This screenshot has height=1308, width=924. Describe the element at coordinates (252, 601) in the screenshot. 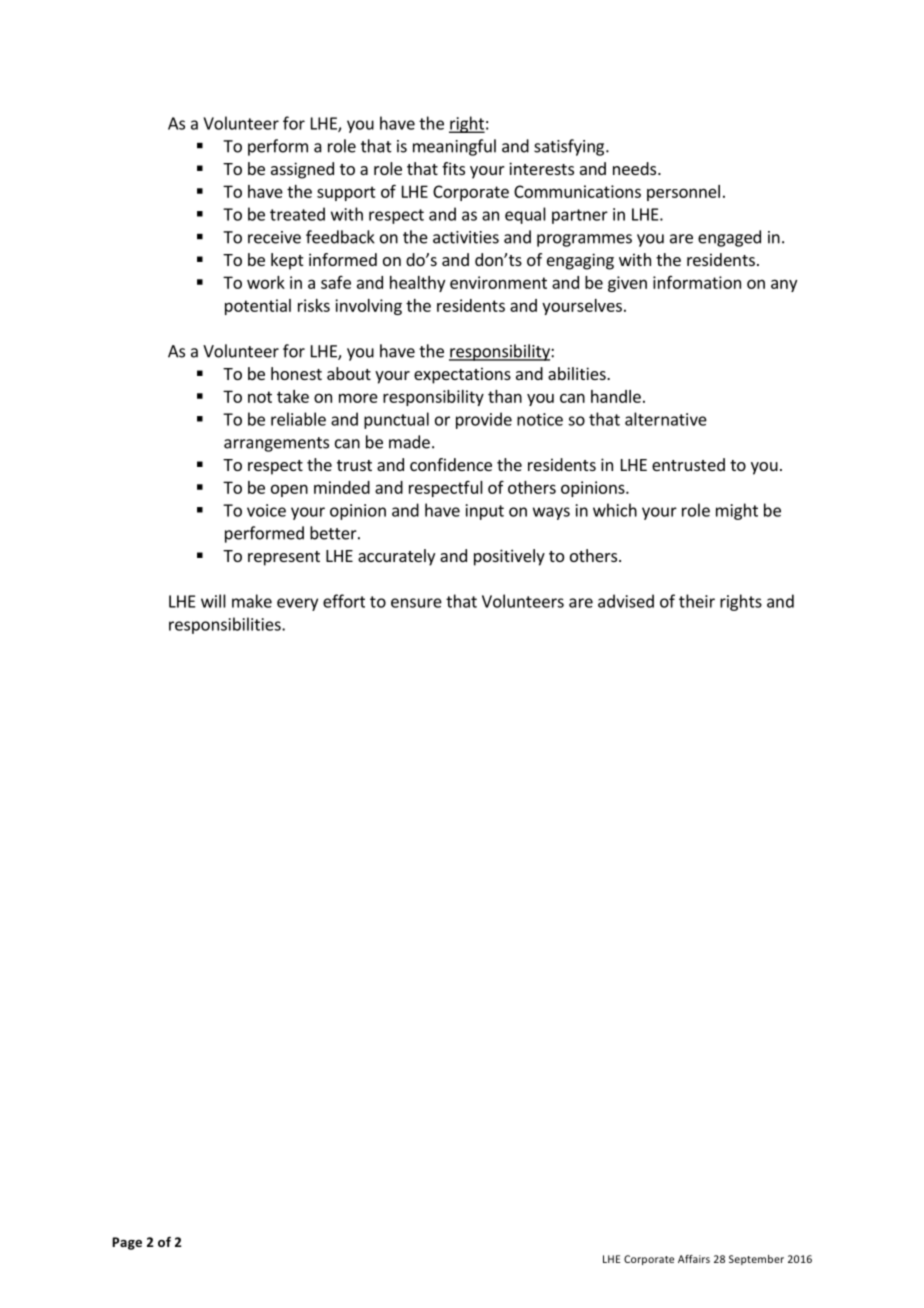

I see `make` at that location.
